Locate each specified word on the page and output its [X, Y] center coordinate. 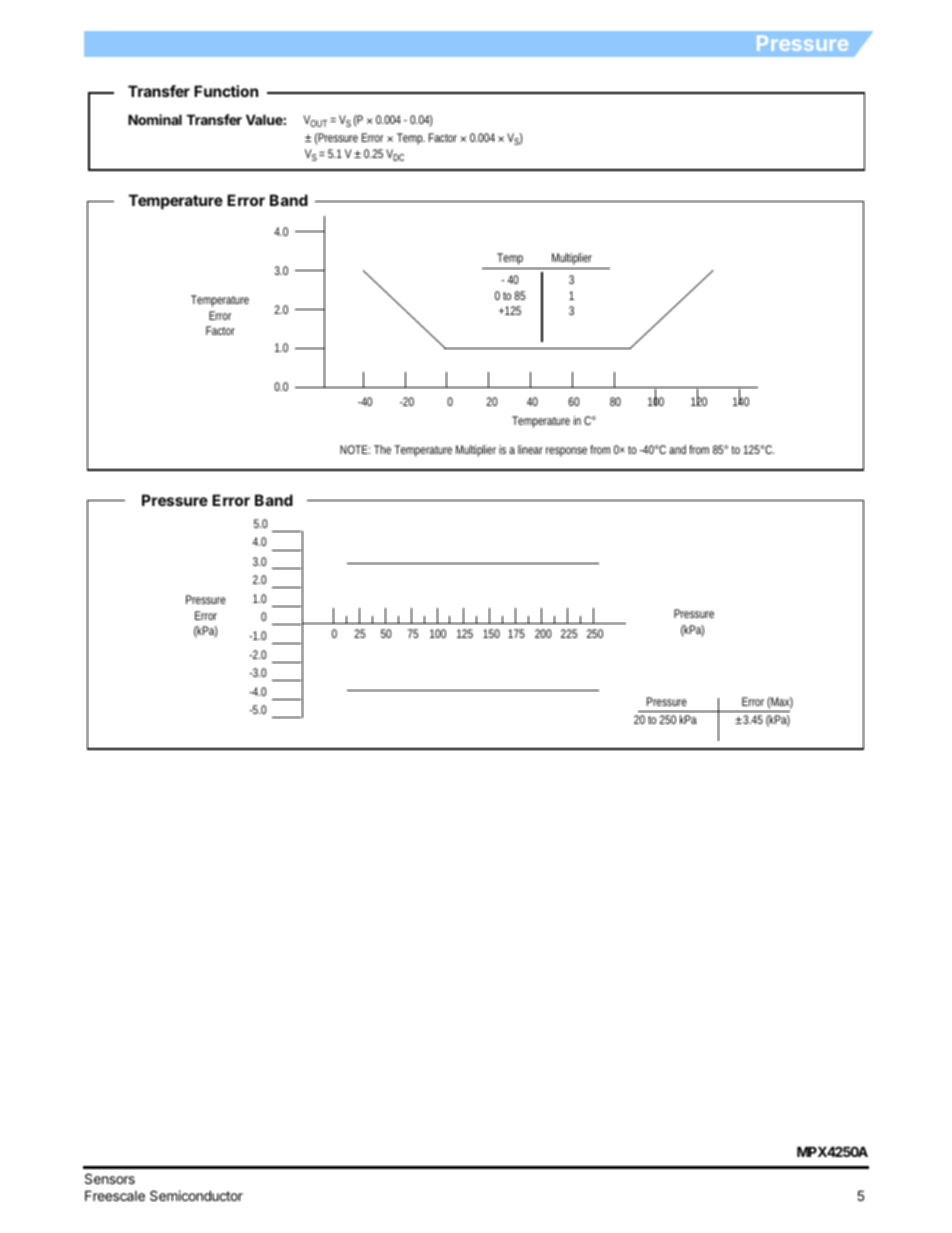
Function [226, 91]
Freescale [115, 1195]
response [566, 452]
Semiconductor [196, 1195]
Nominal [155, 119]
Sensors [110, 1178]
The [382, 449]
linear [530, 449]
